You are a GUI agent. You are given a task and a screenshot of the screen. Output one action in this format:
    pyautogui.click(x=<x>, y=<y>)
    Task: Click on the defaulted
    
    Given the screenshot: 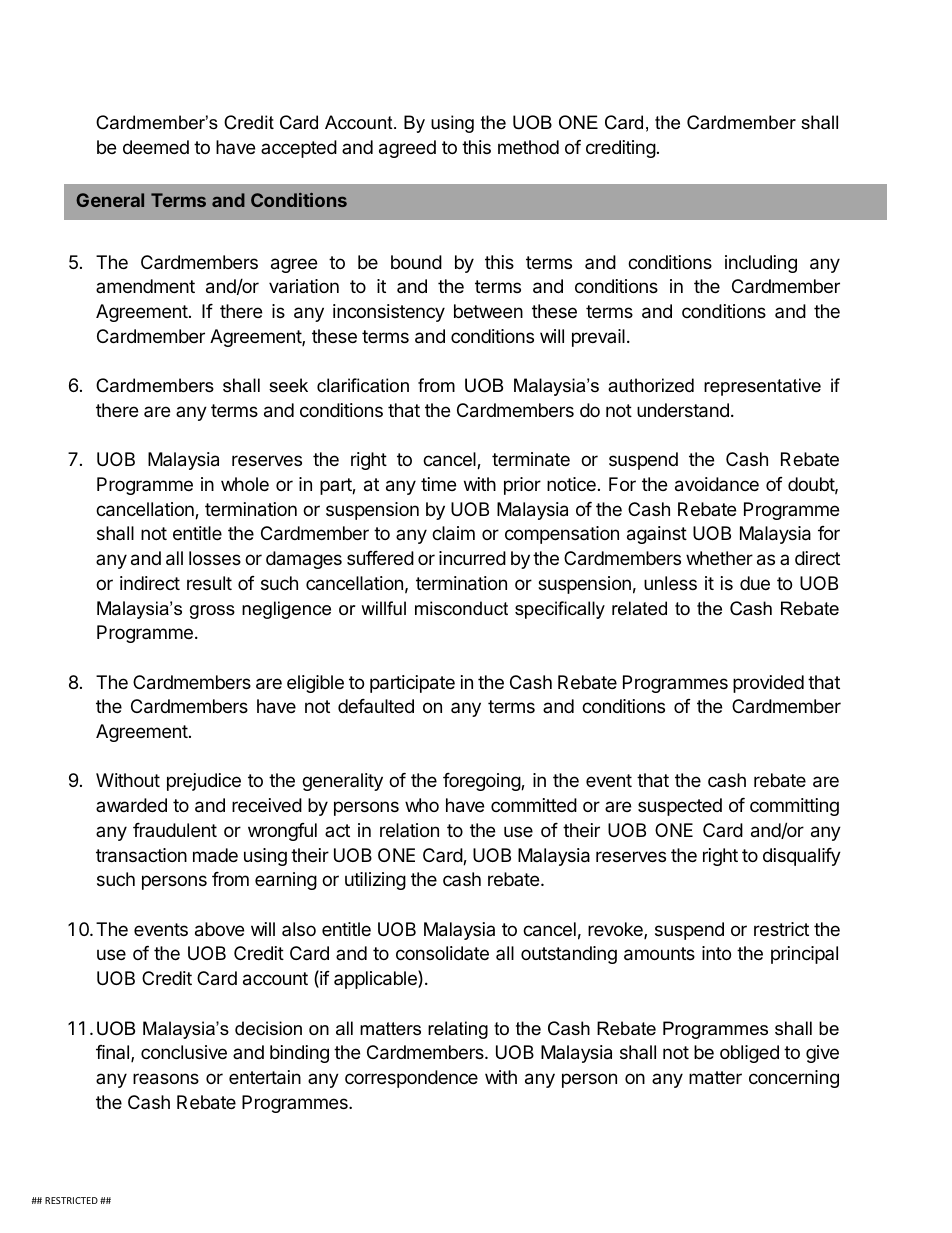 What is the action you would take?
    pyautogui.click(x=376, y=706)
